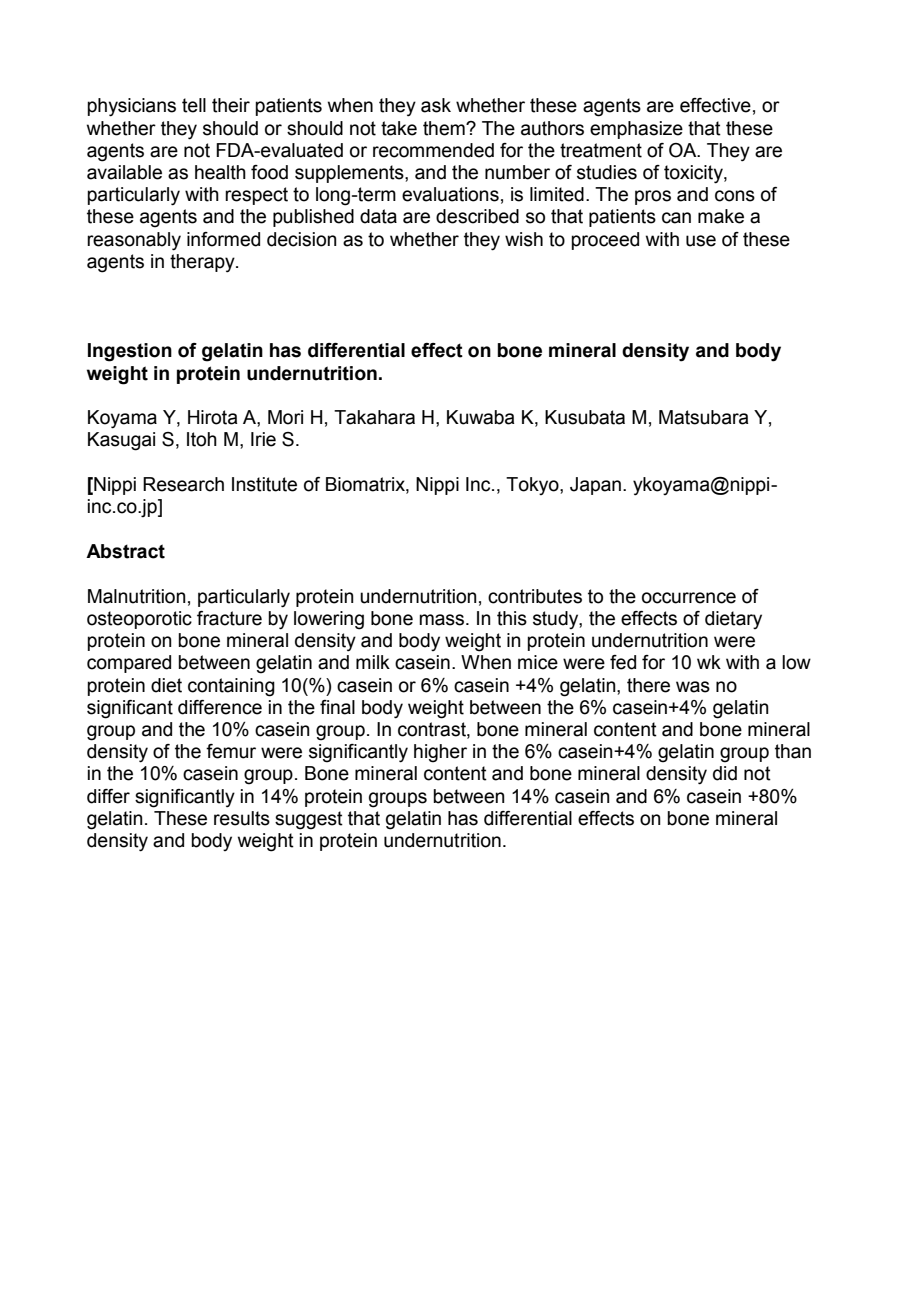 The image size is (902, 1316). I want to click on wish, so click(524, 239).
